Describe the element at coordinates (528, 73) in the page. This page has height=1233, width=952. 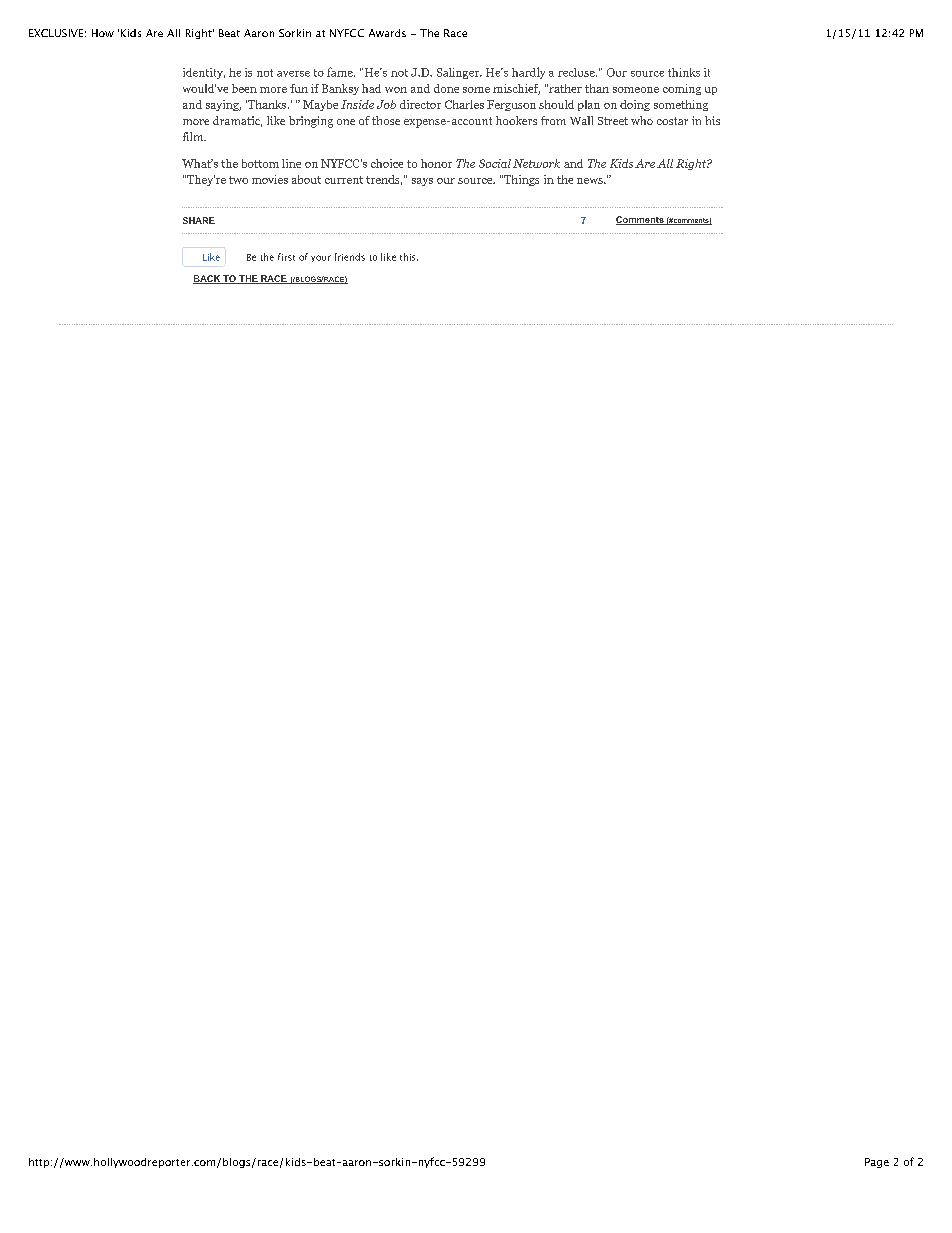
I see `hardly` at that location.
